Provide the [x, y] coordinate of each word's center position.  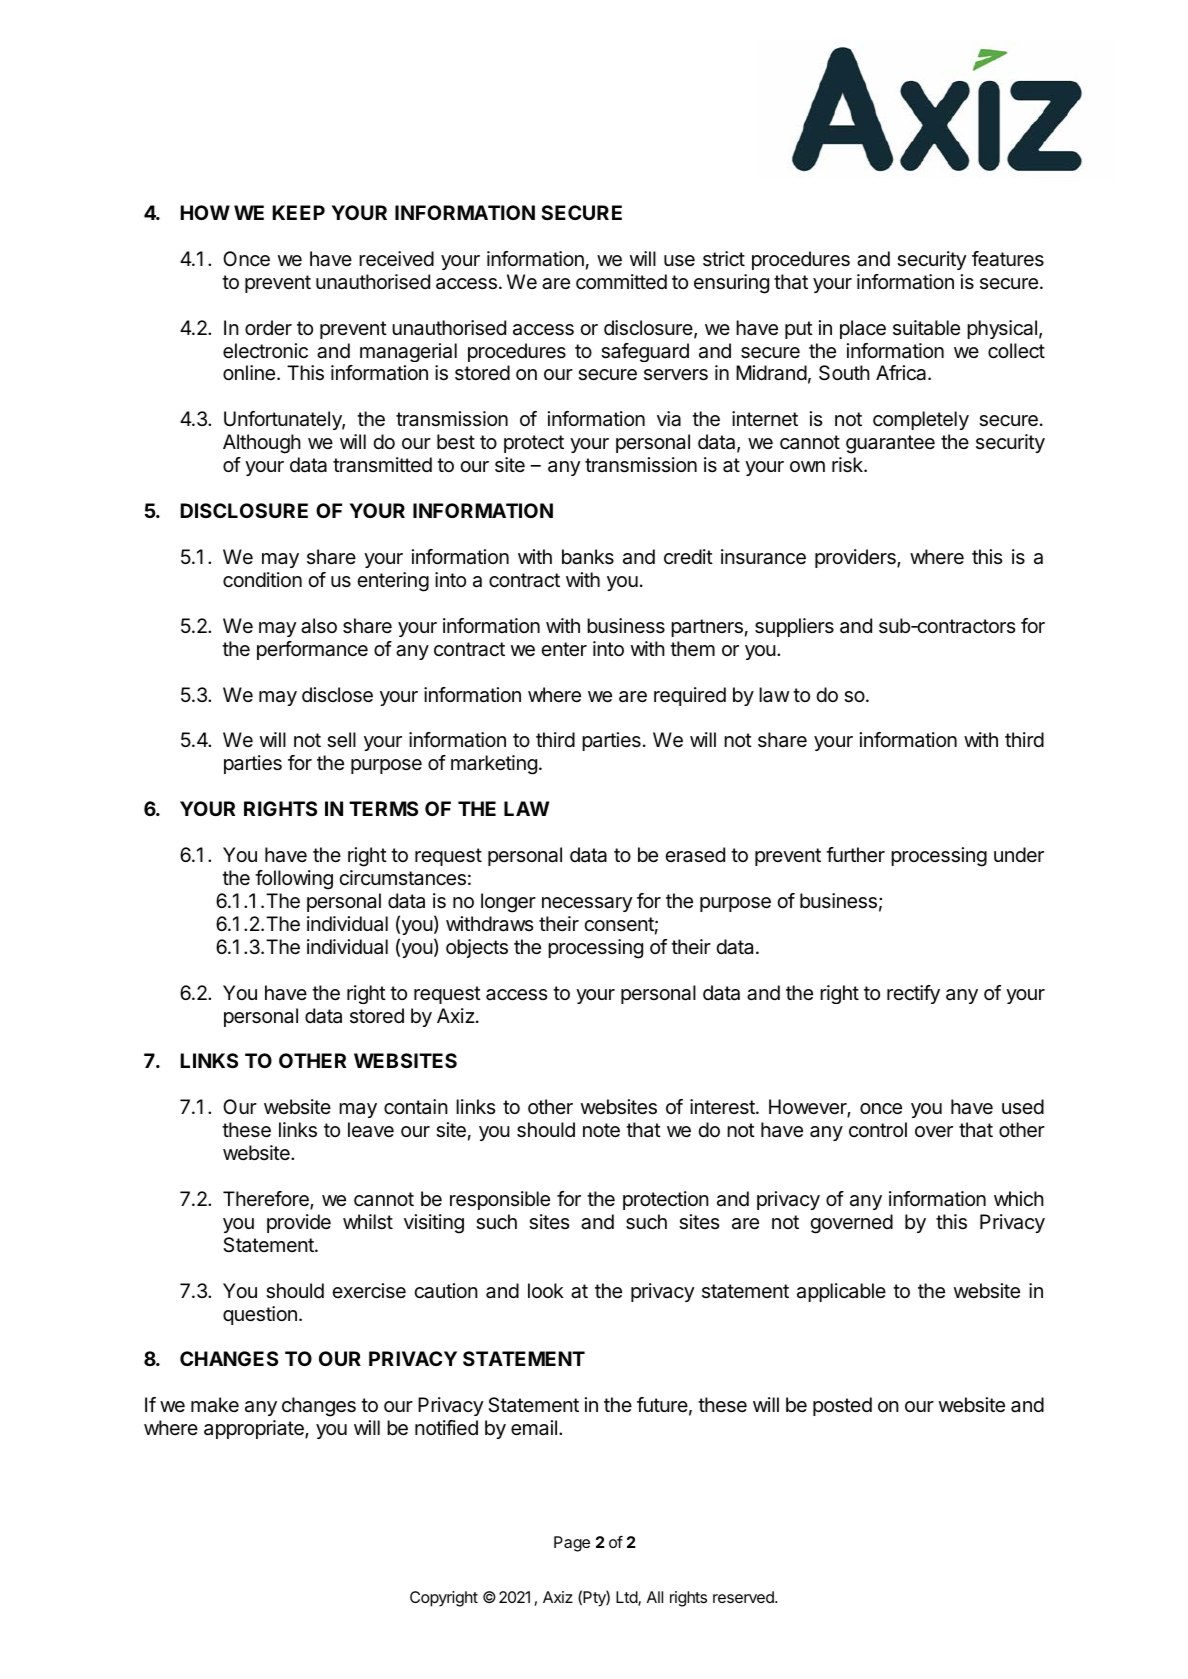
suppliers [794, 627]
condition [262, 580]
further [855, 854]
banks [588, 557]
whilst [368, 1222]
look [546, 1290]
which [1019, 1198]
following [294, 880]
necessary [587, 904]
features [1008, 259]
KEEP [298, 212]
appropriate [255, 1429]
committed [621, 281]
